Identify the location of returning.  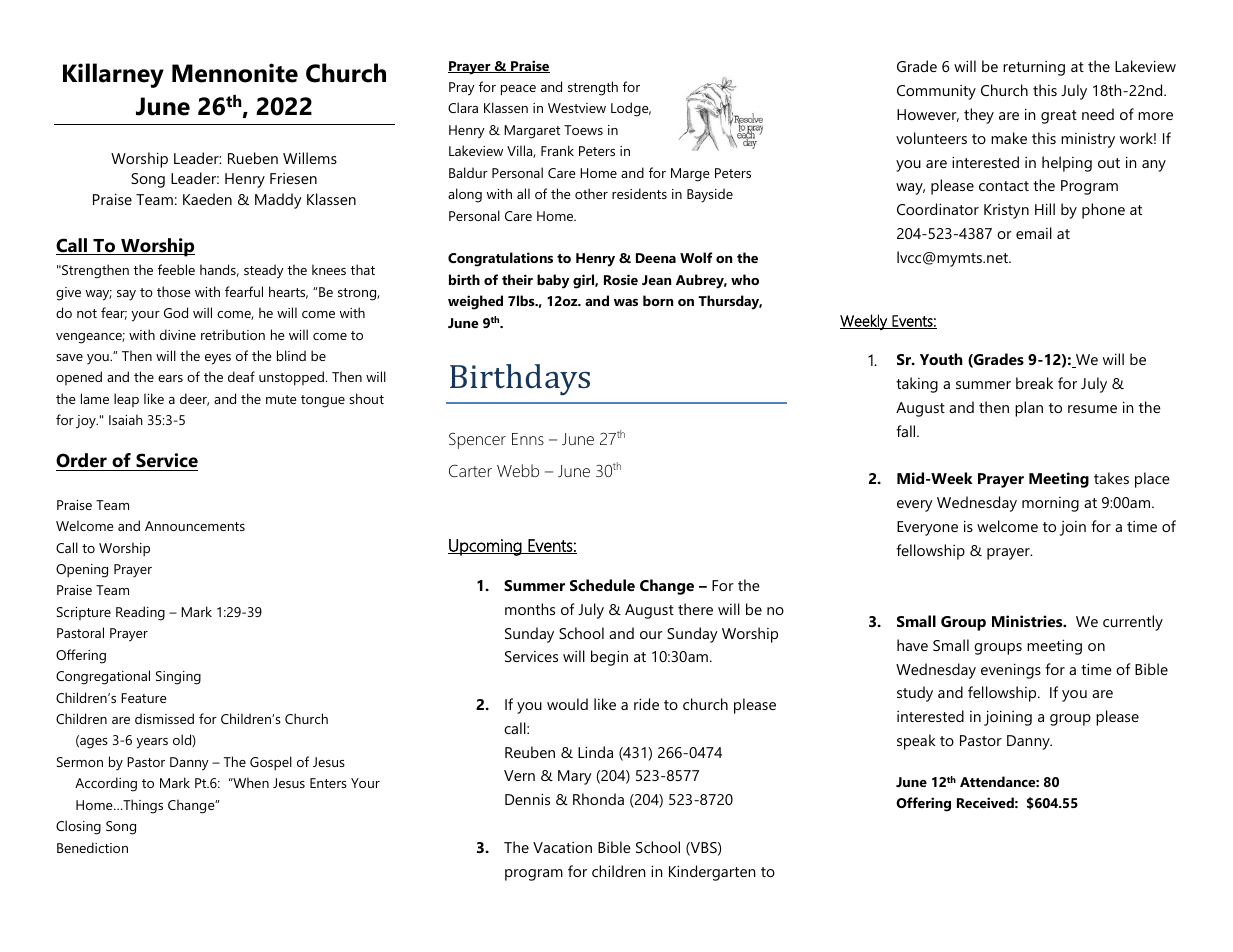
(1034, 68).
